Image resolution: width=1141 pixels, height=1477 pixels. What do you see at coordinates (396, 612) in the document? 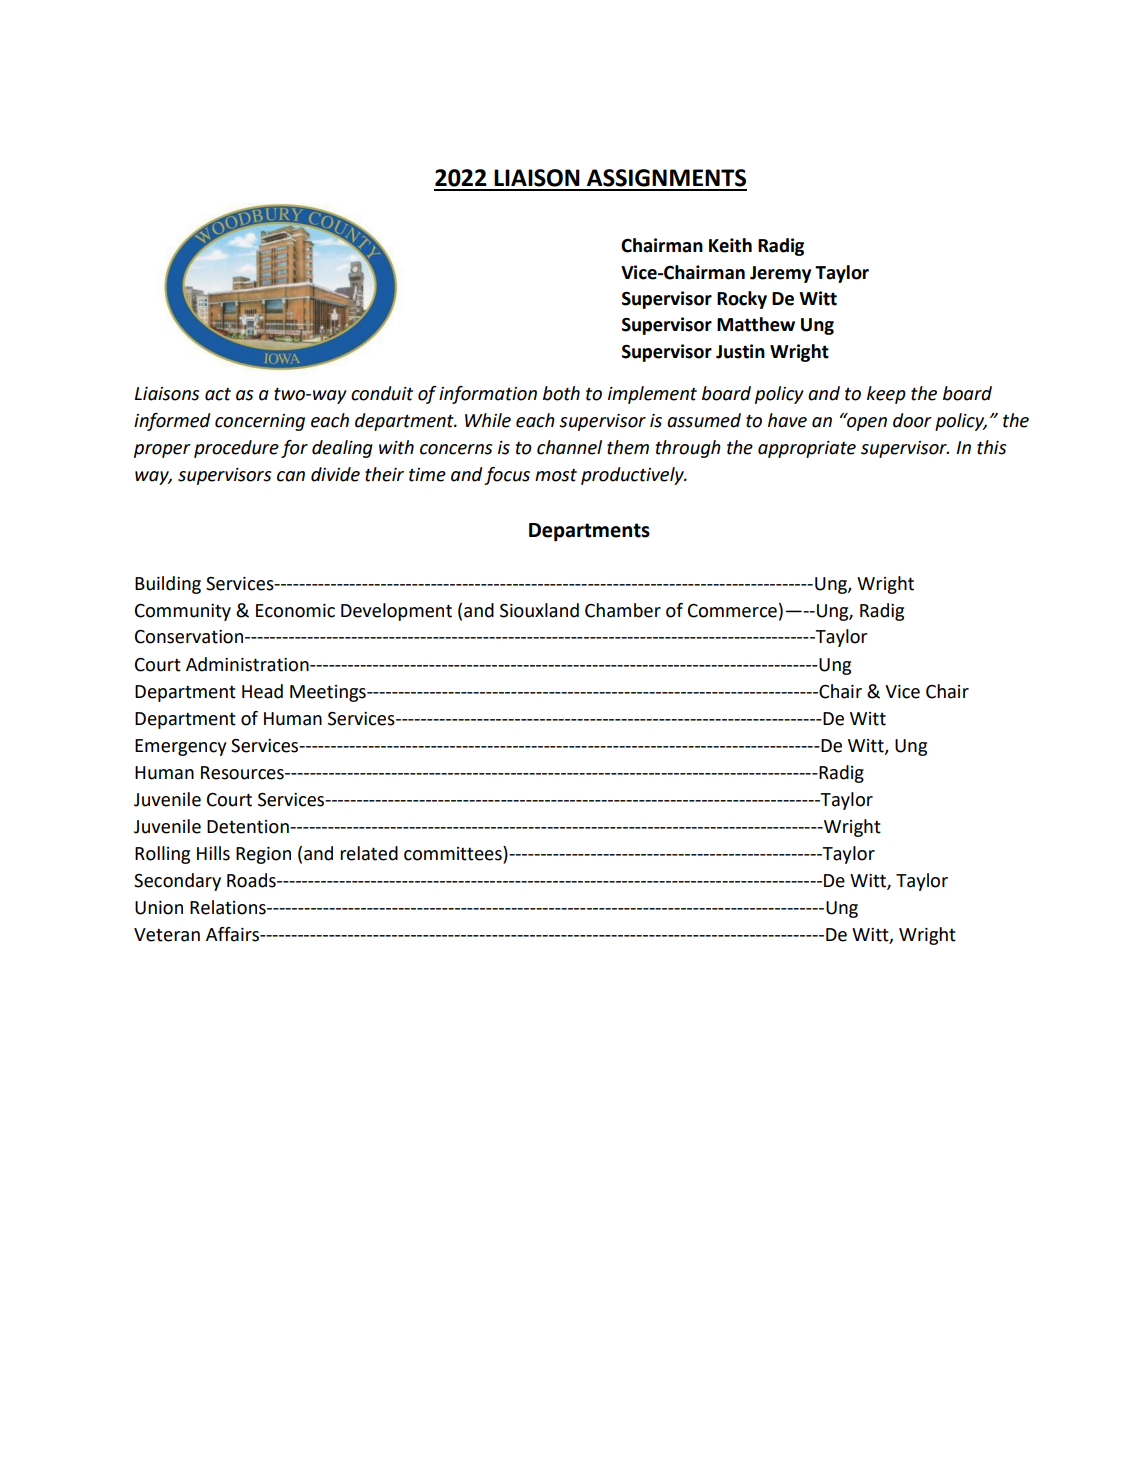
I see `Development` at bounding box center [396, 612].
